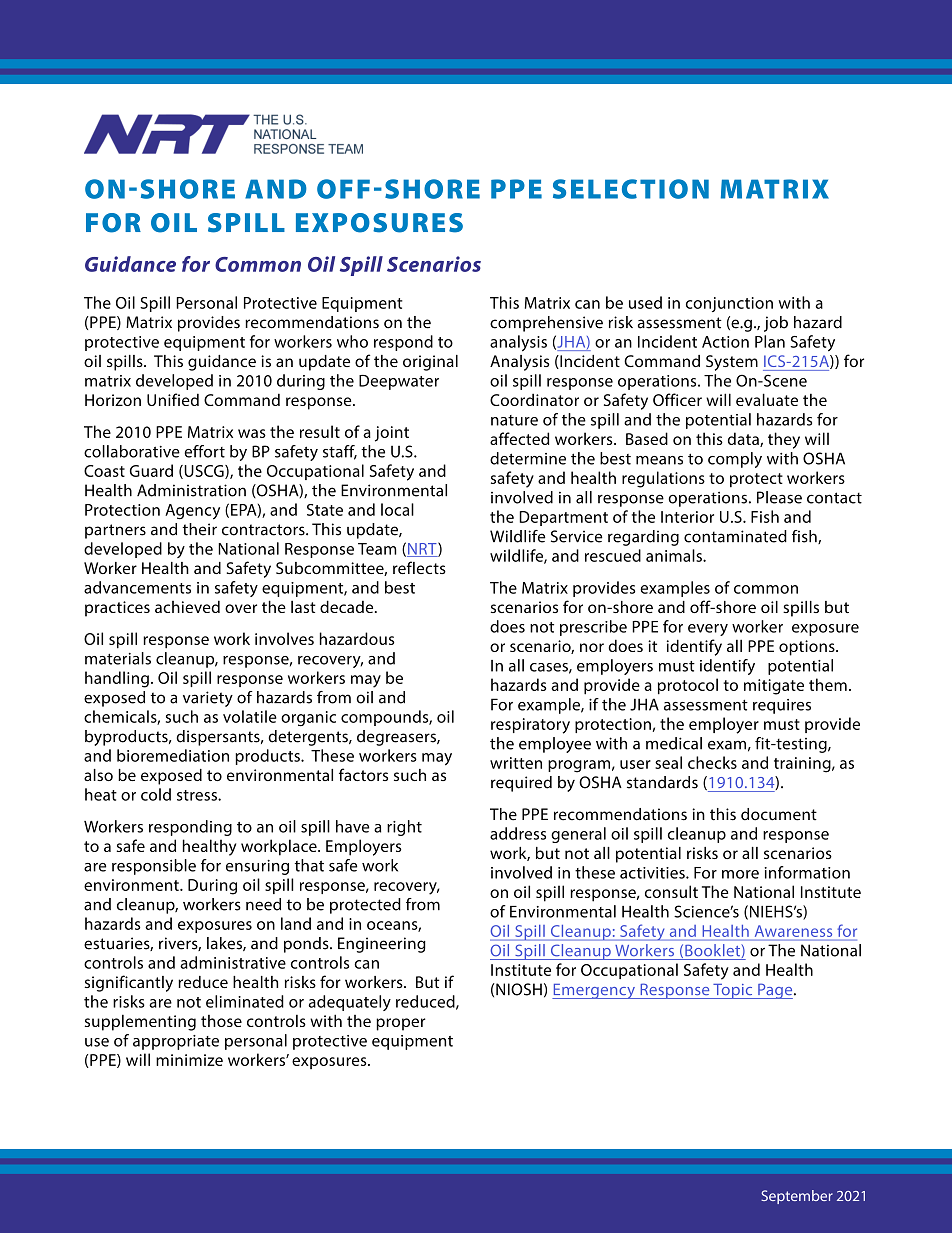 This screenshot has height=1233, width=952. What do you see at coordinates (154, 867) in the screenshot?
I see `responsible` at bounding box center [154, 867].
